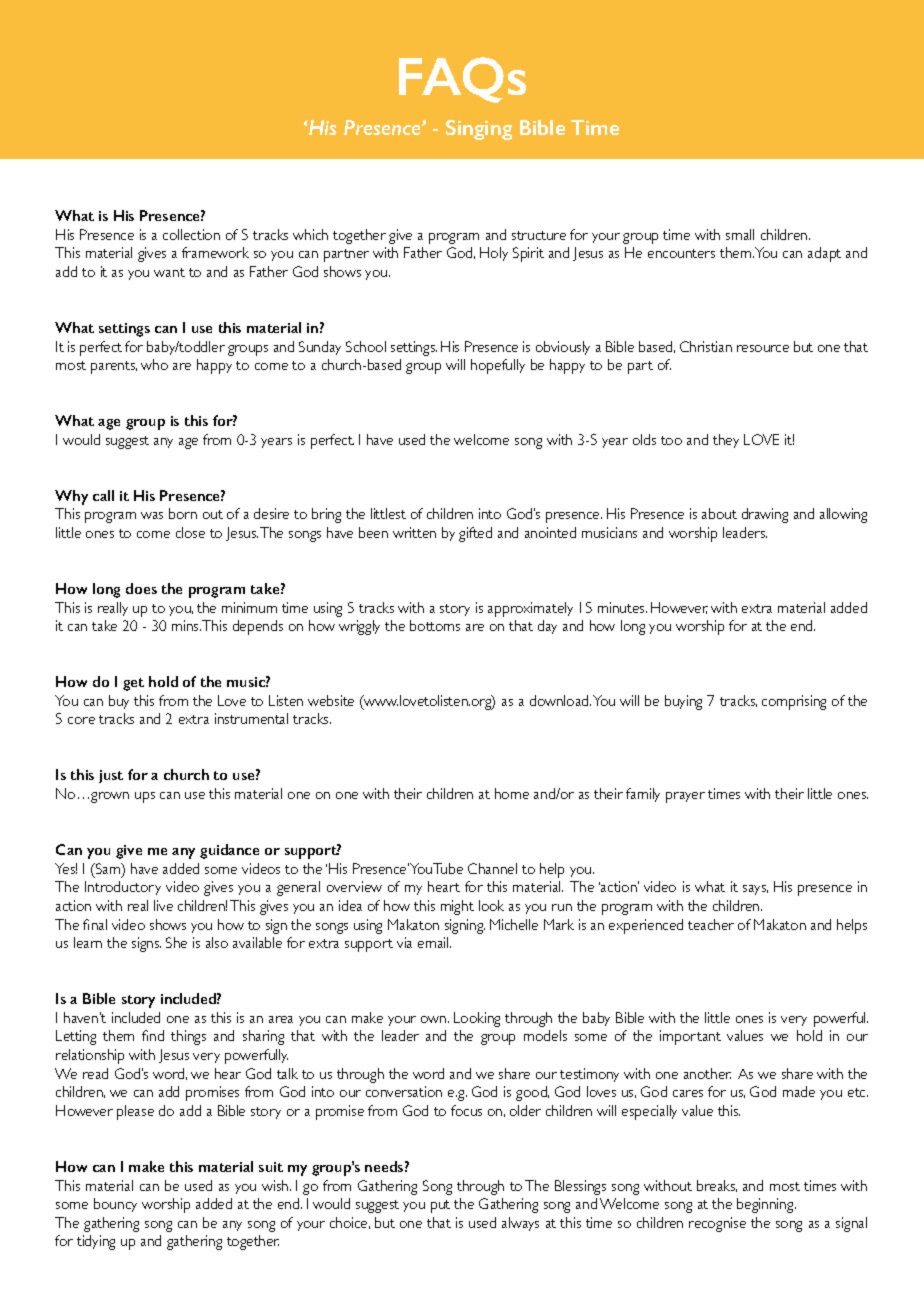  I want to click on mins, so click(186, 625).
